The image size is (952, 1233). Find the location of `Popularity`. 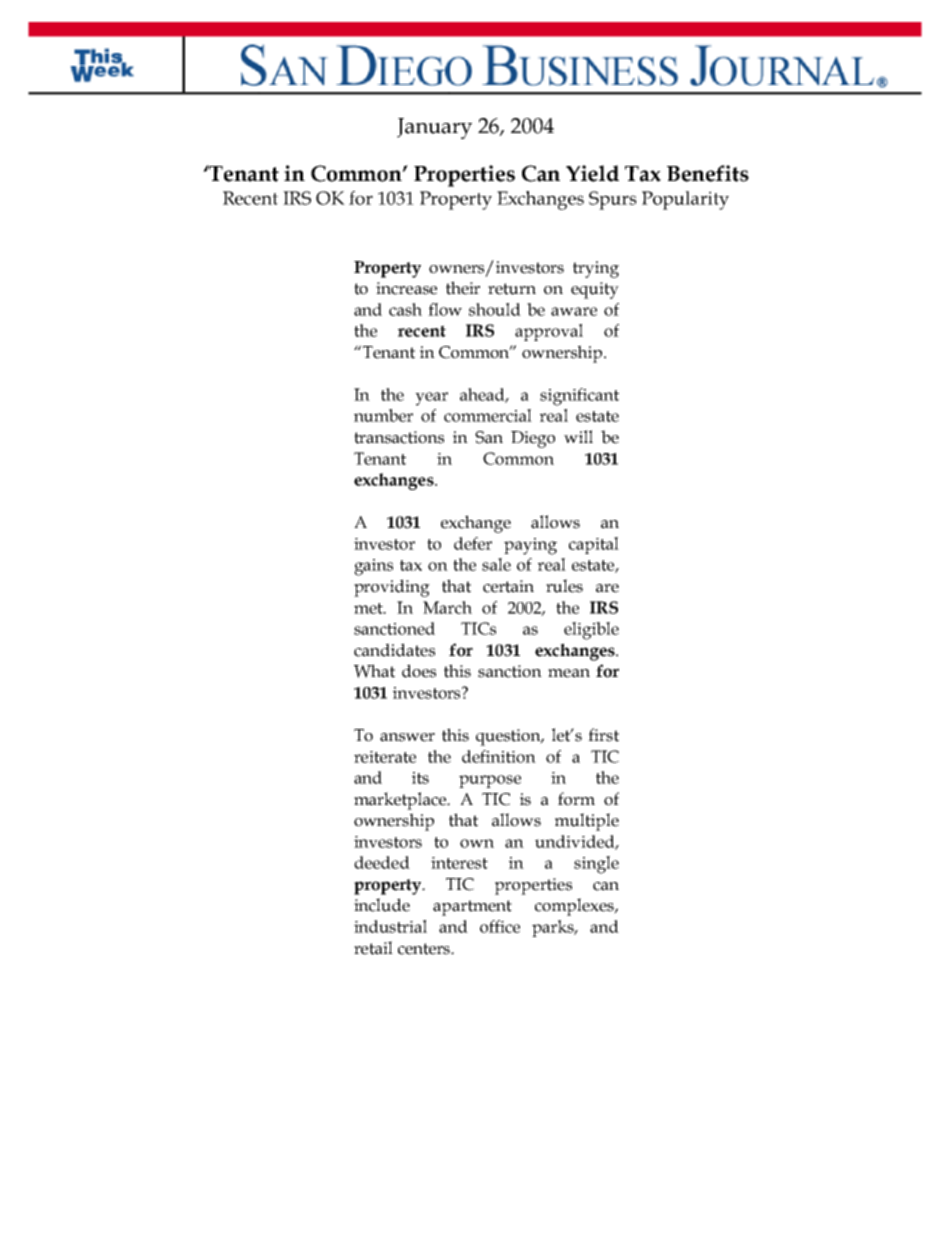

Popularity is located at coordinates (685, 200).
